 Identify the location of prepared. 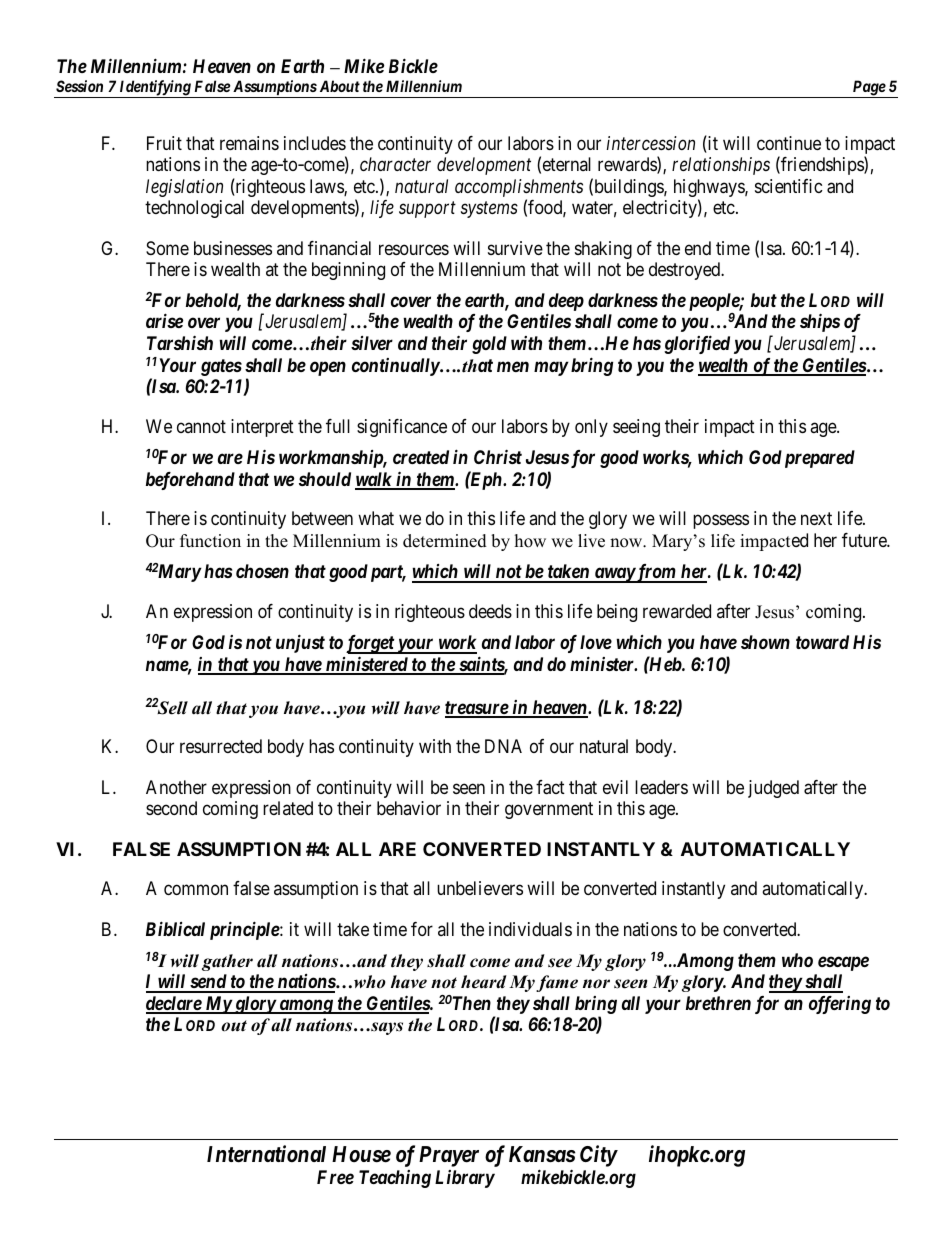
(820, 459).
